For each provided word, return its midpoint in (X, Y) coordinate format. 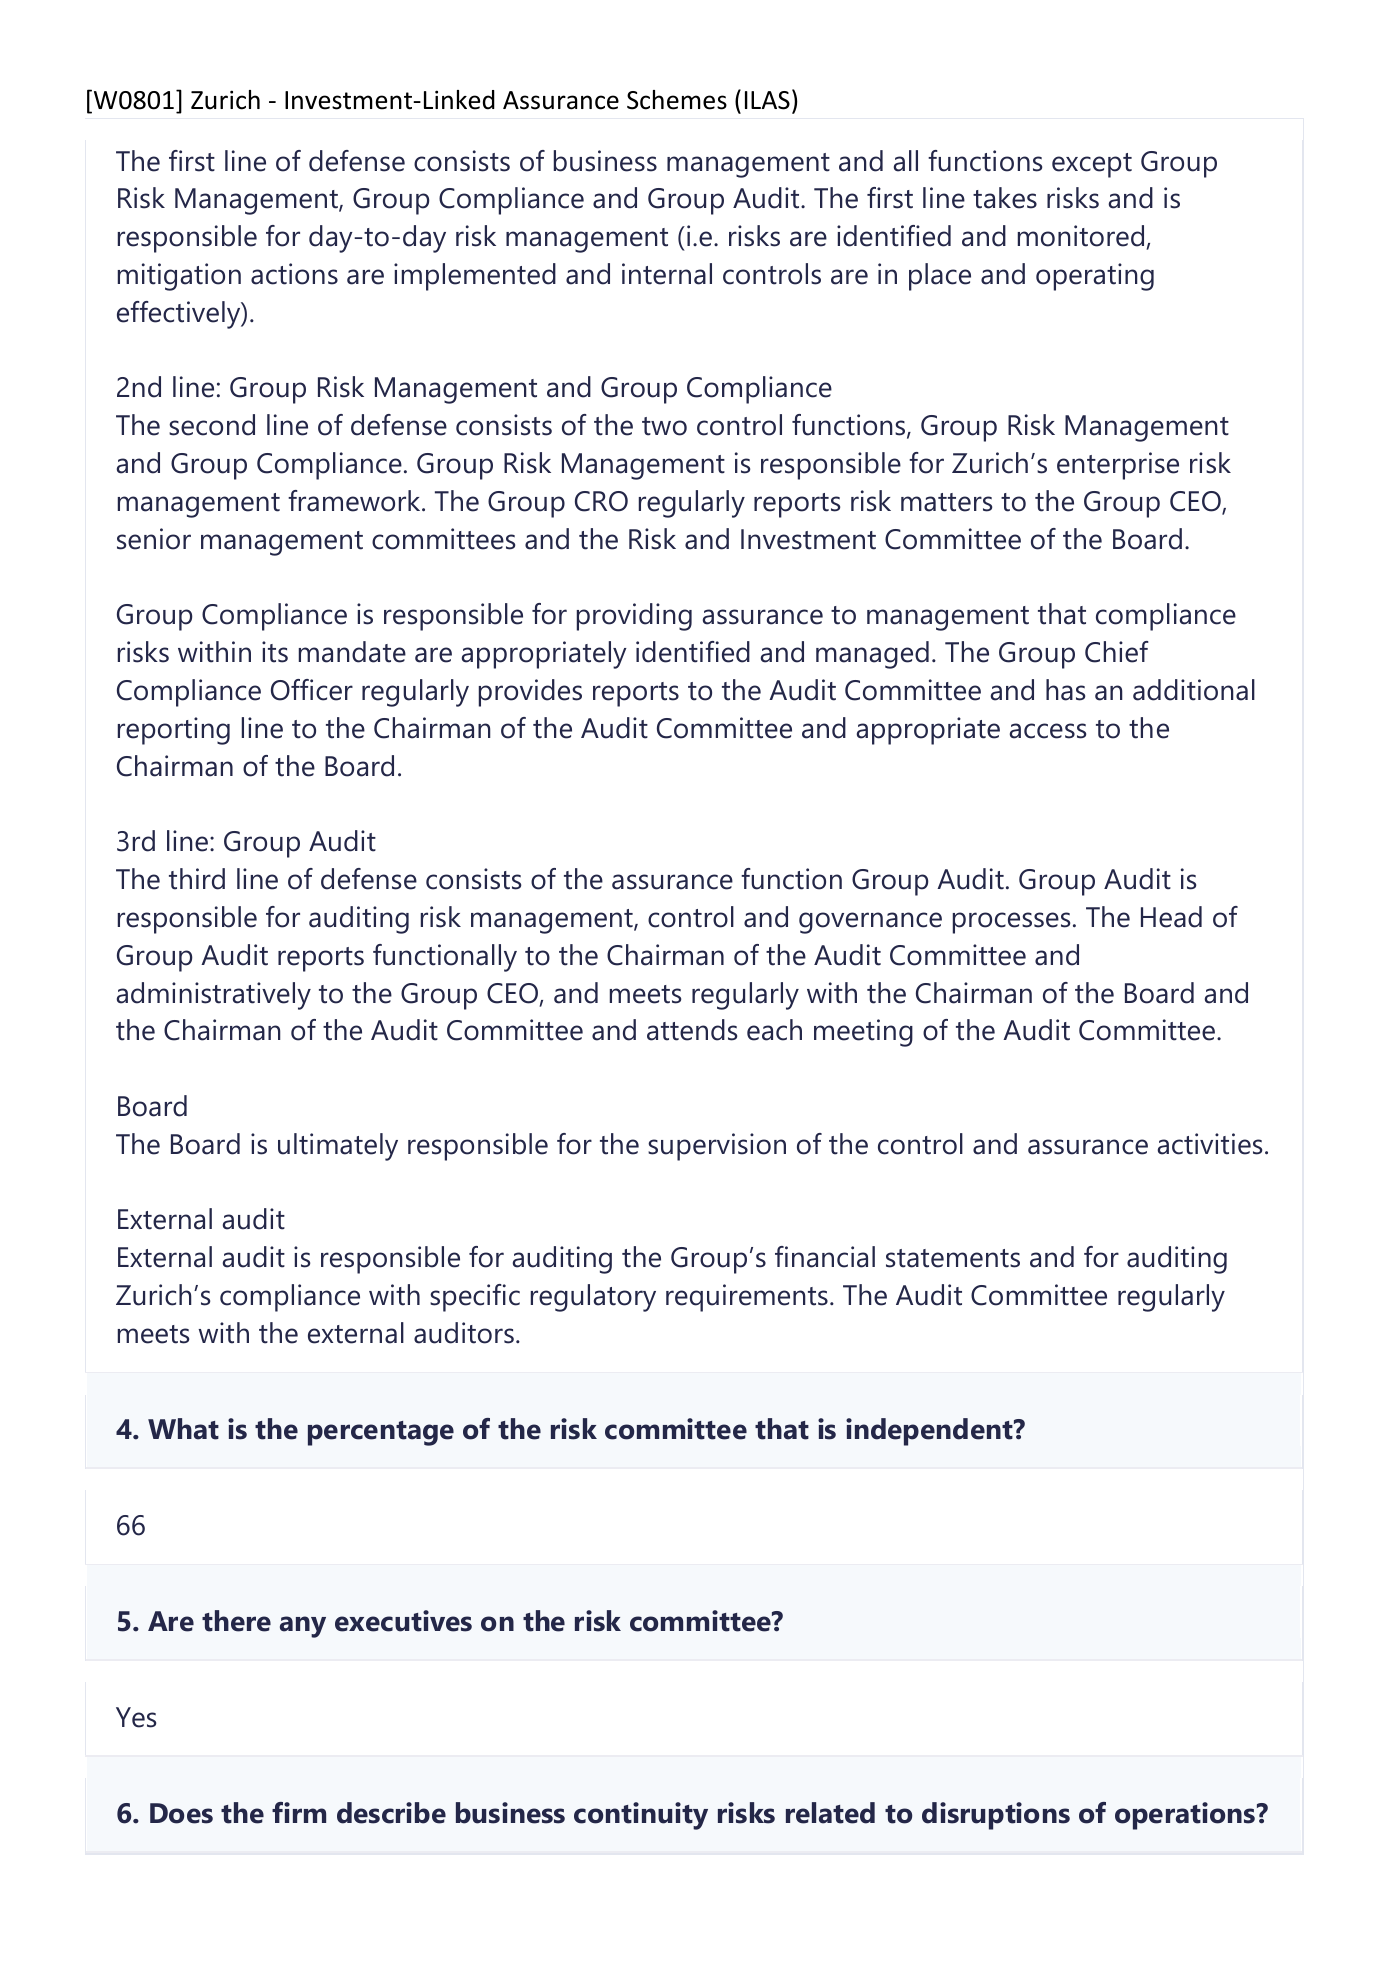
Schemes (677, 100)
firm (299, 1812)
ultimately (338, 1147)
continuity (641, 1816)
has (1065, 690)
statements (953, 1258)
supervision (717, 1147)
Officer (312, 690)
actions (294, 274)
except (1092, 165)
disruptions (996, 1816)
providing (634, 617)
